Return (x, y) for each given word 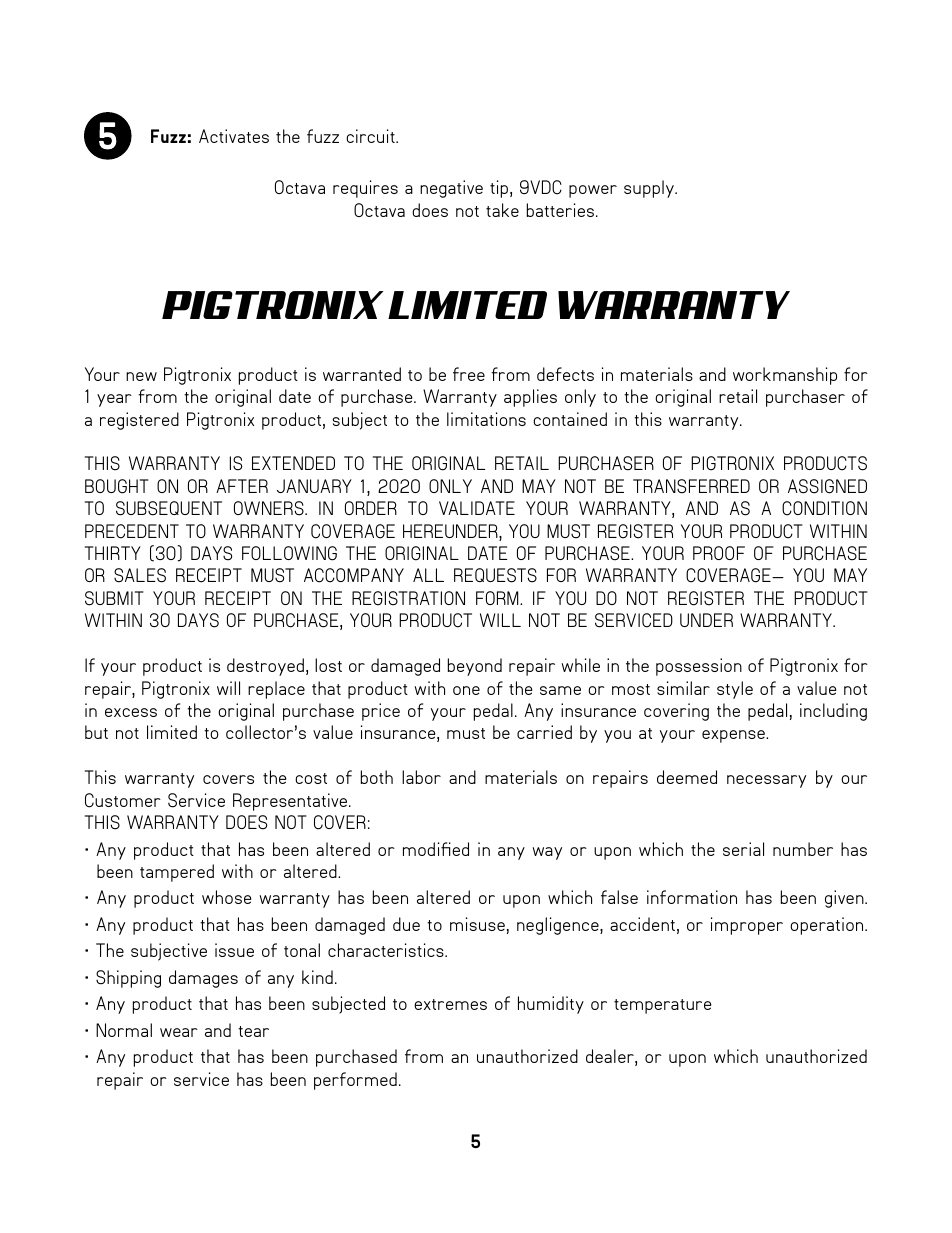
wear (179, 1032)
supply (650, 189)
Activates (234, 136)
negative (451, 189)
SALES (140, 575)
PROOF (719, 553)
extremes (450, 1004)
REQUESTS (495, 575)
